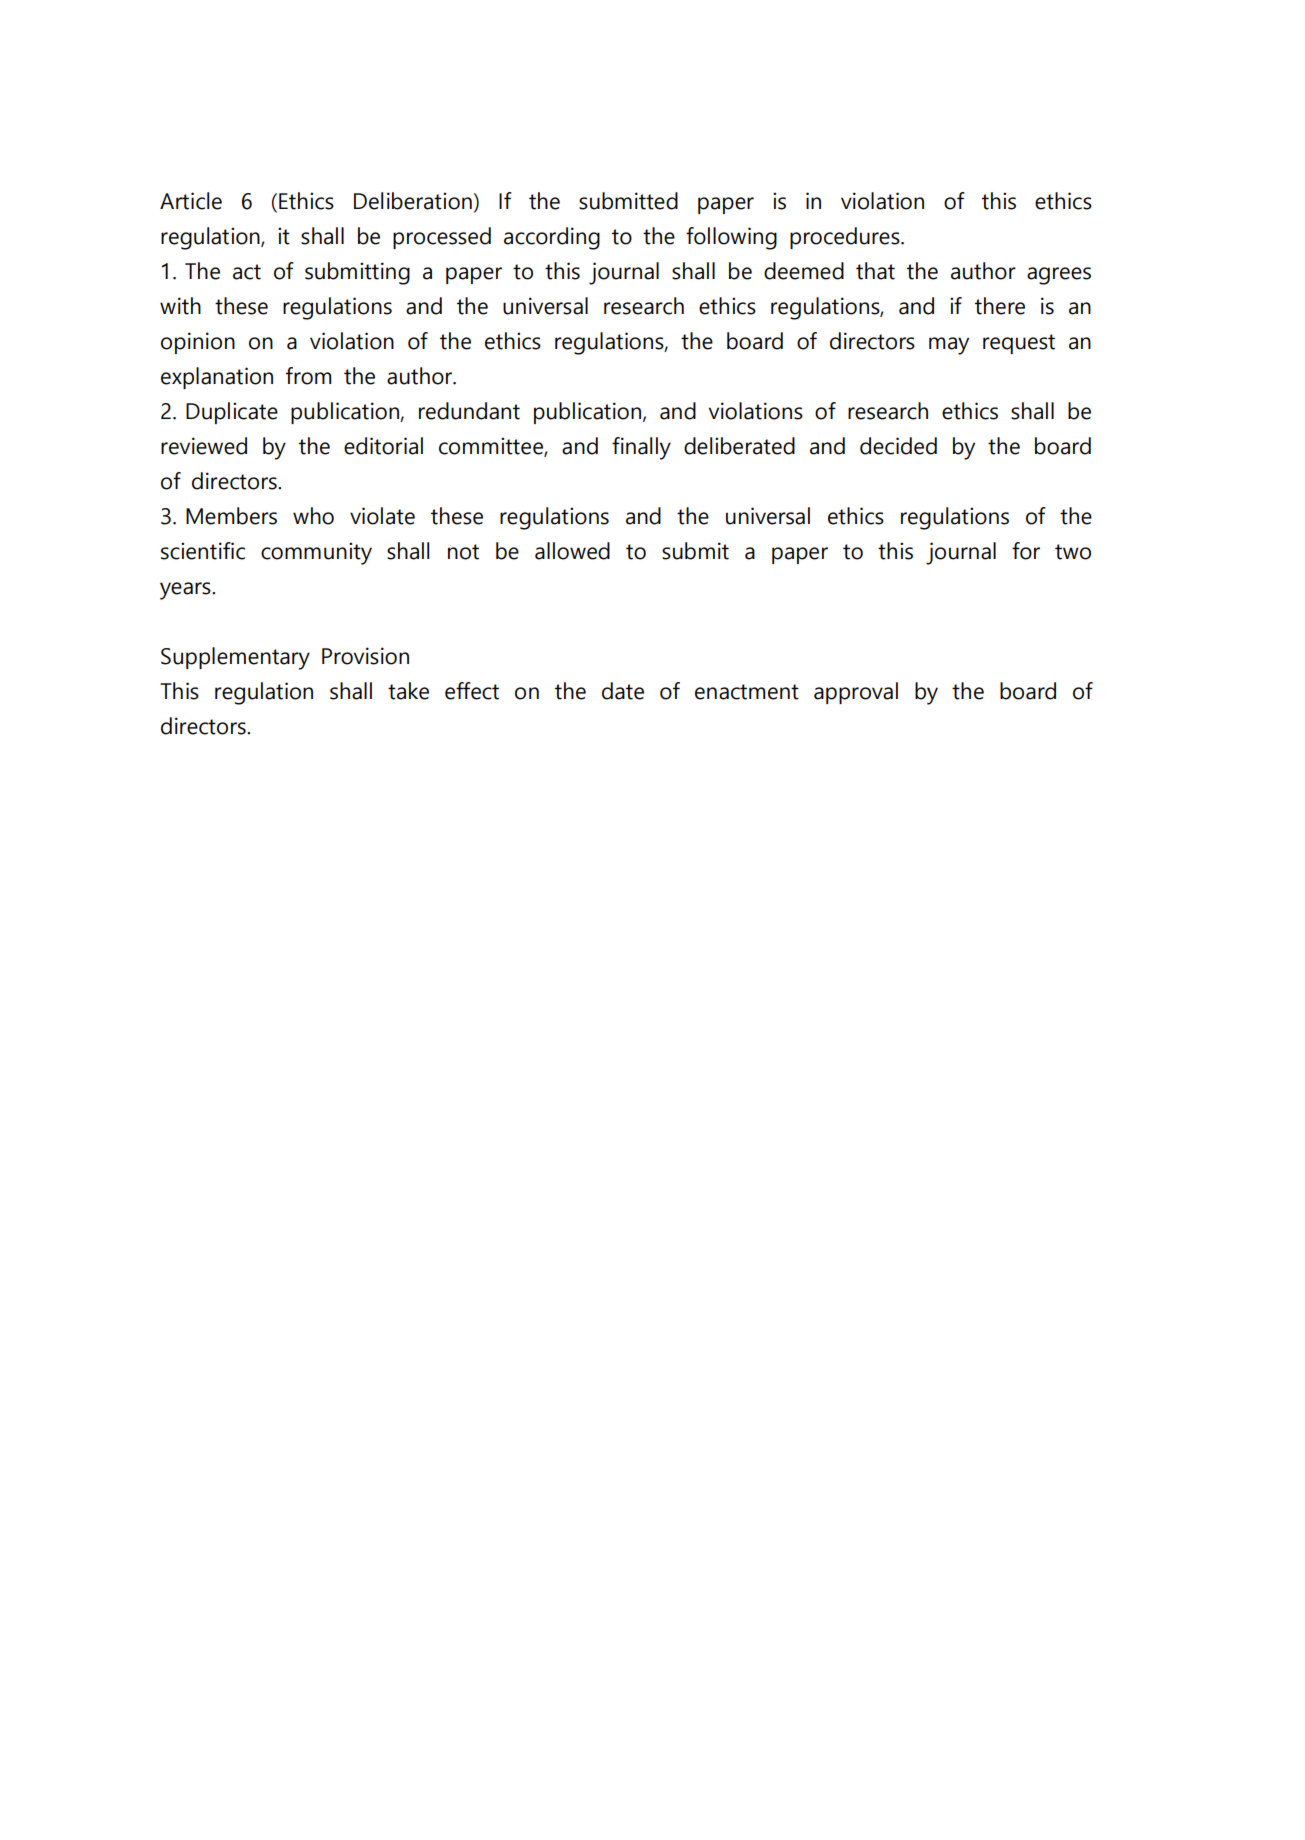 The image size is (1305, 1840). I want to click on who, so click(313, 516).
